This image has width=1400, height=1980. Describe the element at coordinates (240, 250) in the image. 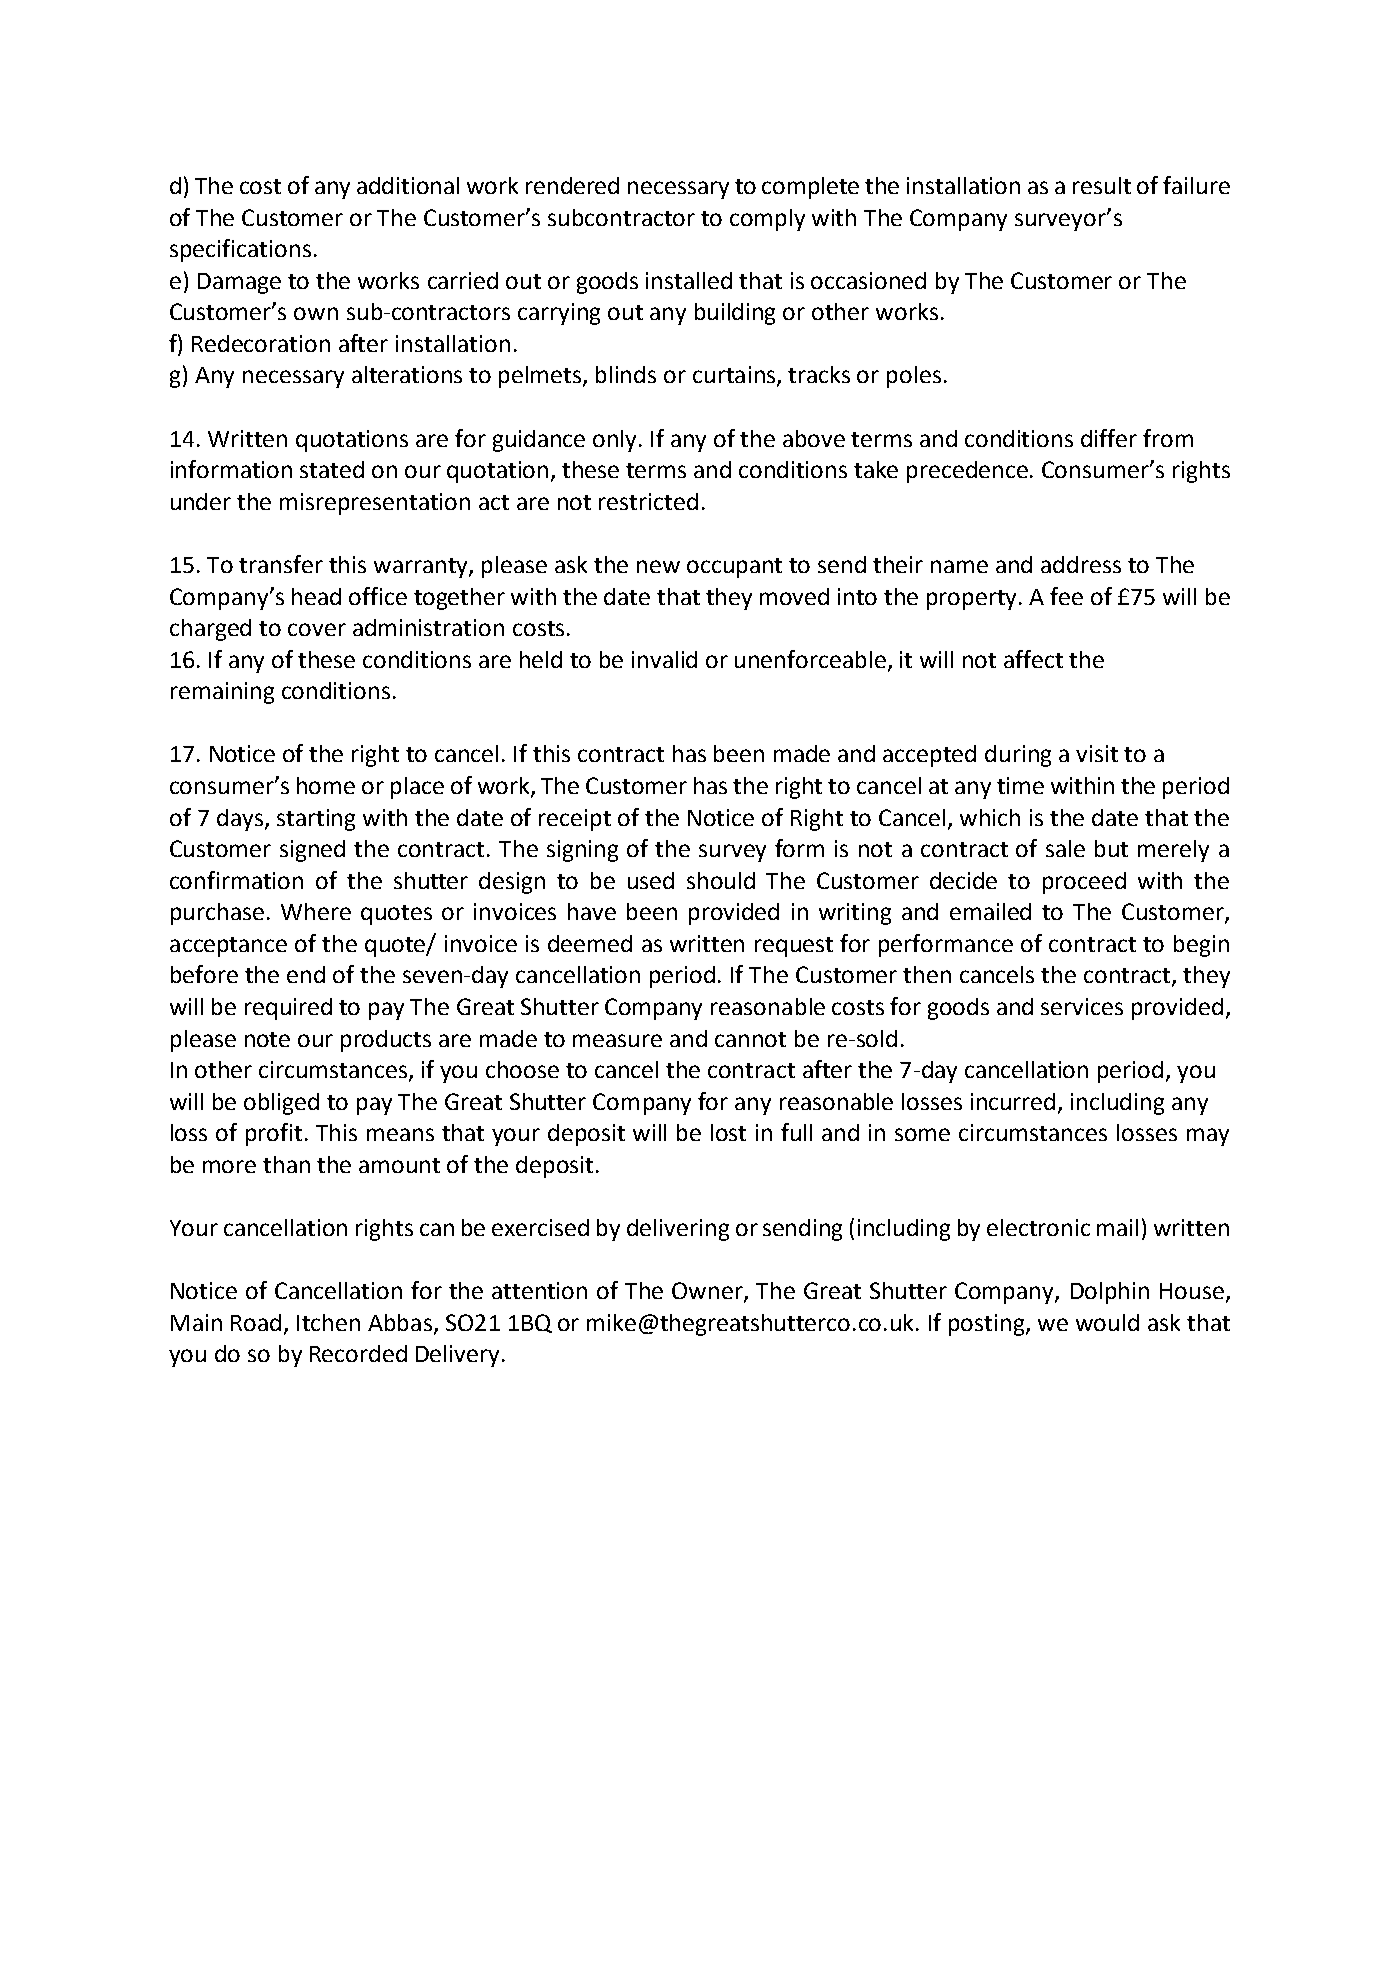

I see `specifications` at that location.
